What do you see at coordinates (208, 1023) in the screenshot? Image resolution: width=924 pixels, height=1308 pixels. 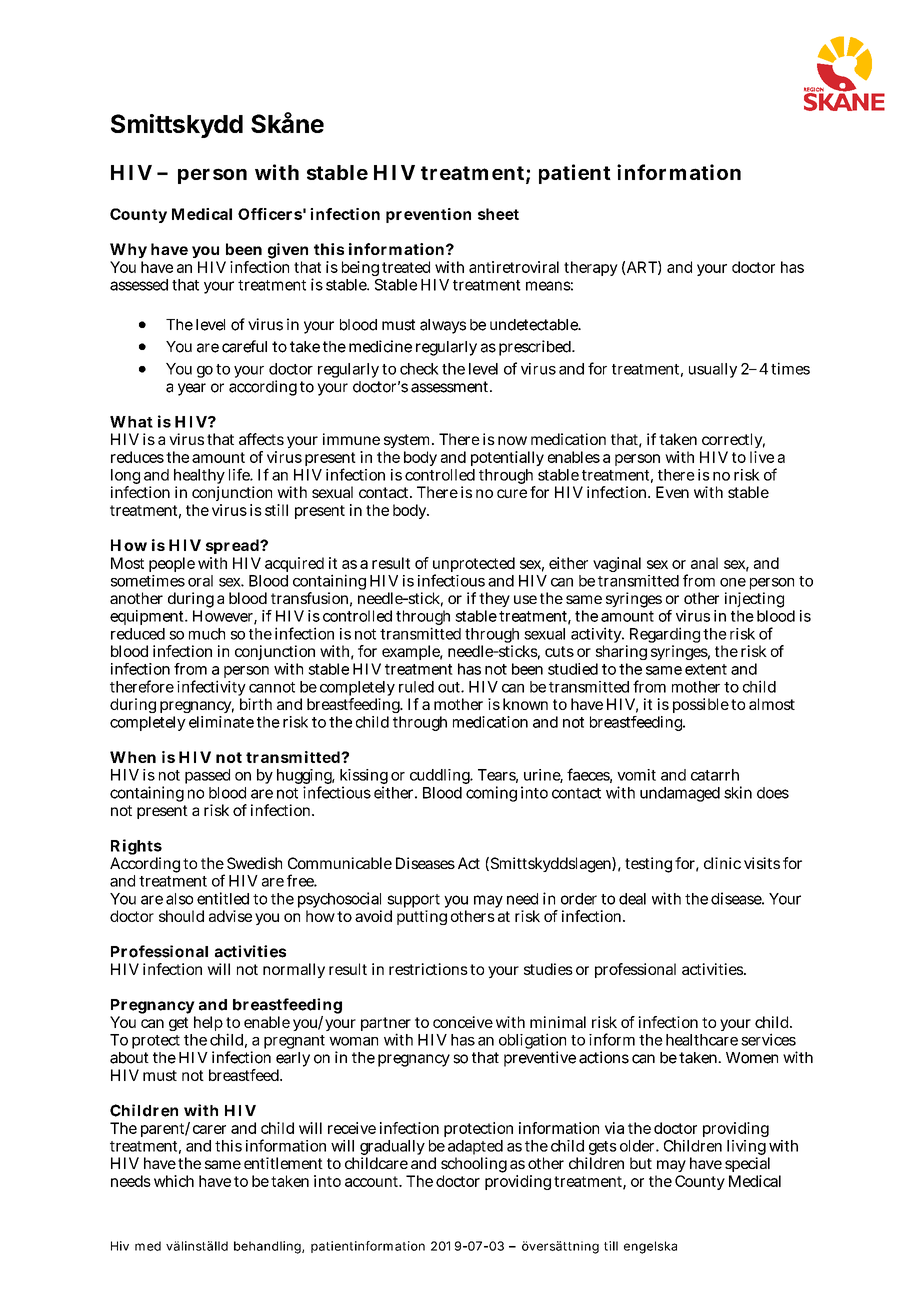 I see `help` at bounding box center [208, 1023].
